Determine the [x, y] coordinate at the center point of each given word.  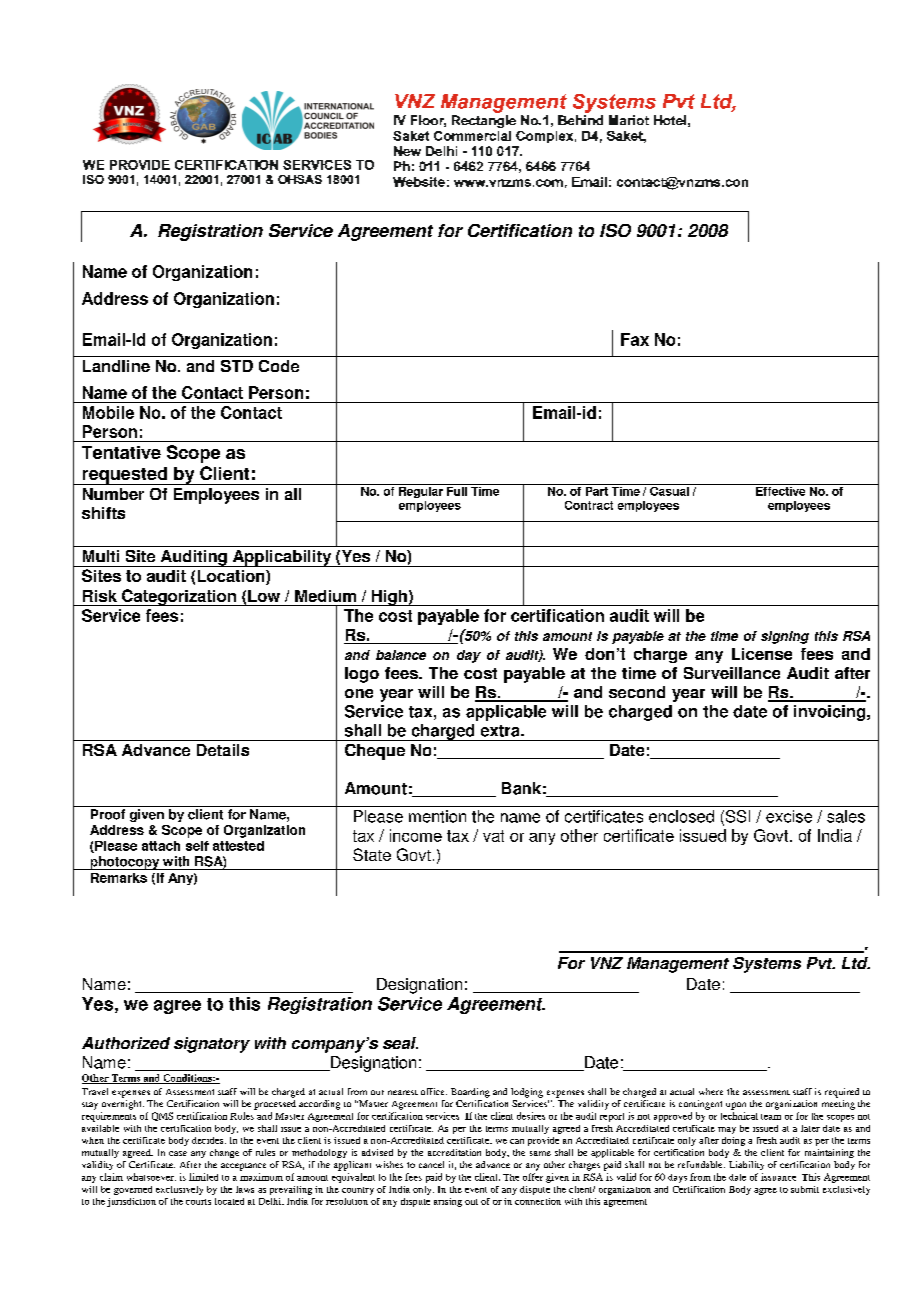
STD [237, 366]
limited [203, 1177]
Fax [635, 339]
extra [501, 731]
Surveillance [732, 673]
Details [223, 750]
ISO [615, 230]
